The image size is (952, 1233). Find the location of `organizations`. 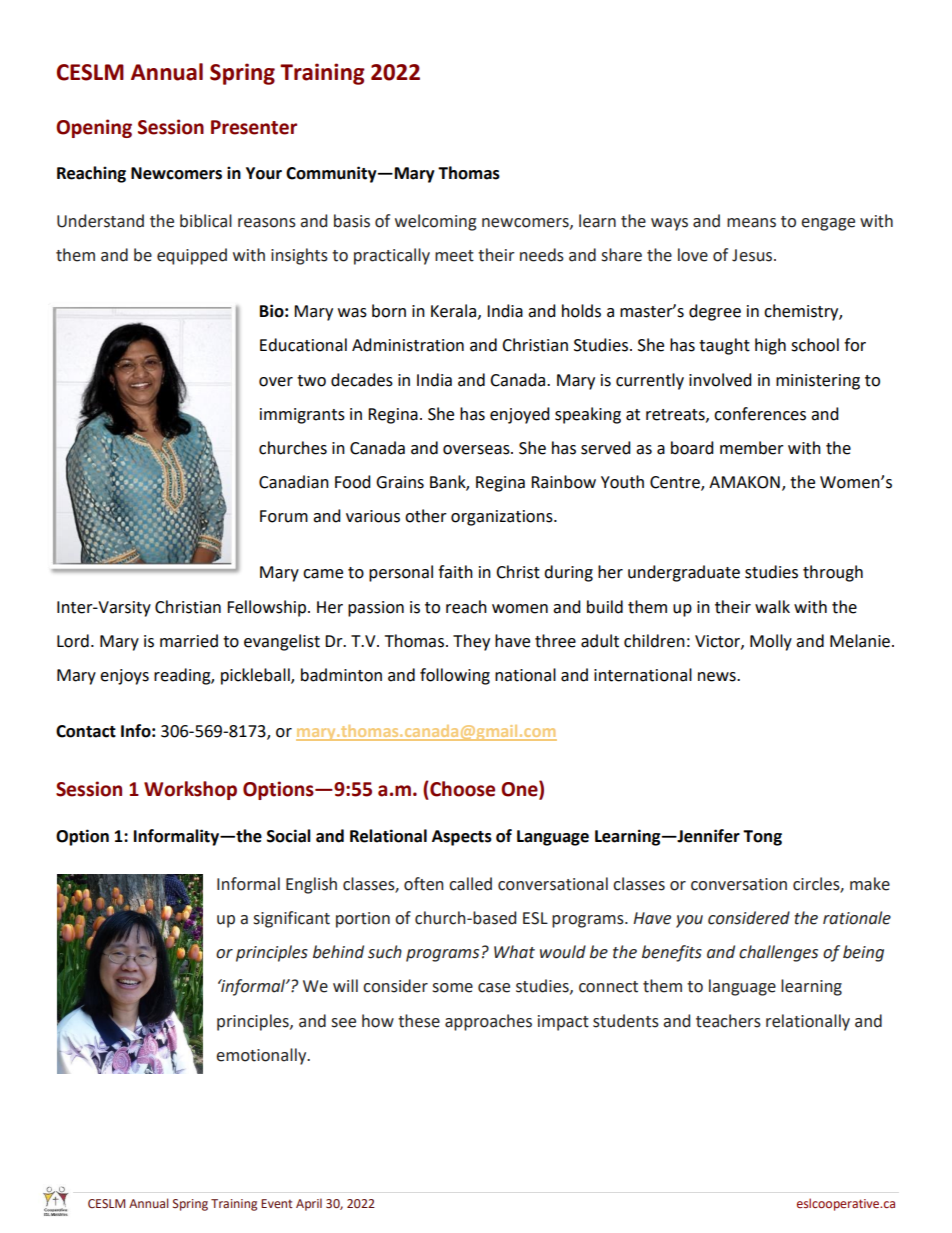

organizations is located at coordinates (503, 518).
